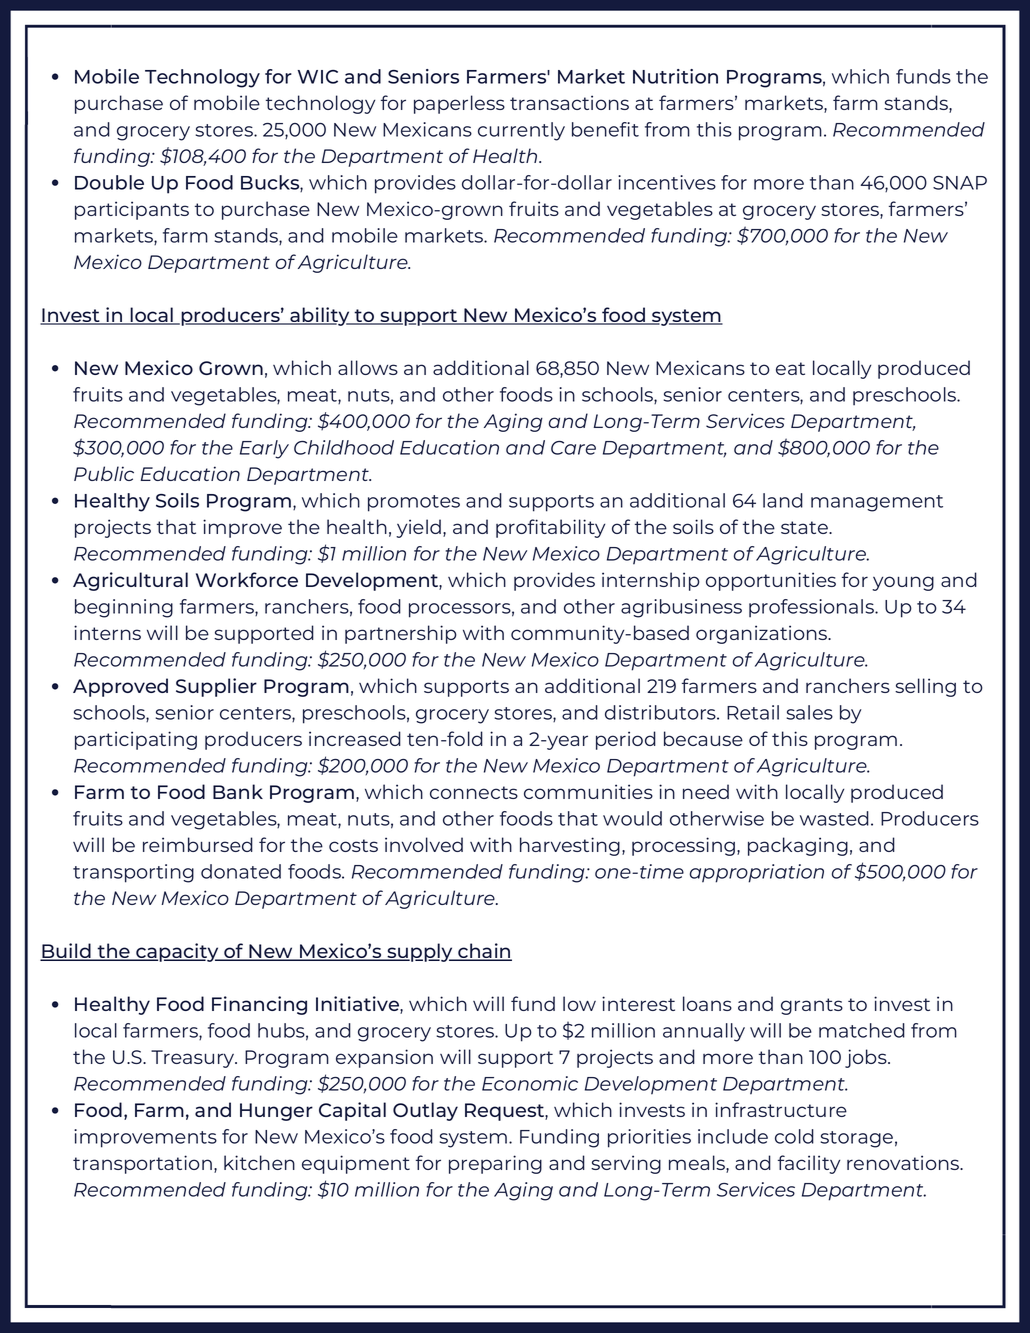 The image size is (1030, 1333). I want to click on harvesting, so click(570, 846).
